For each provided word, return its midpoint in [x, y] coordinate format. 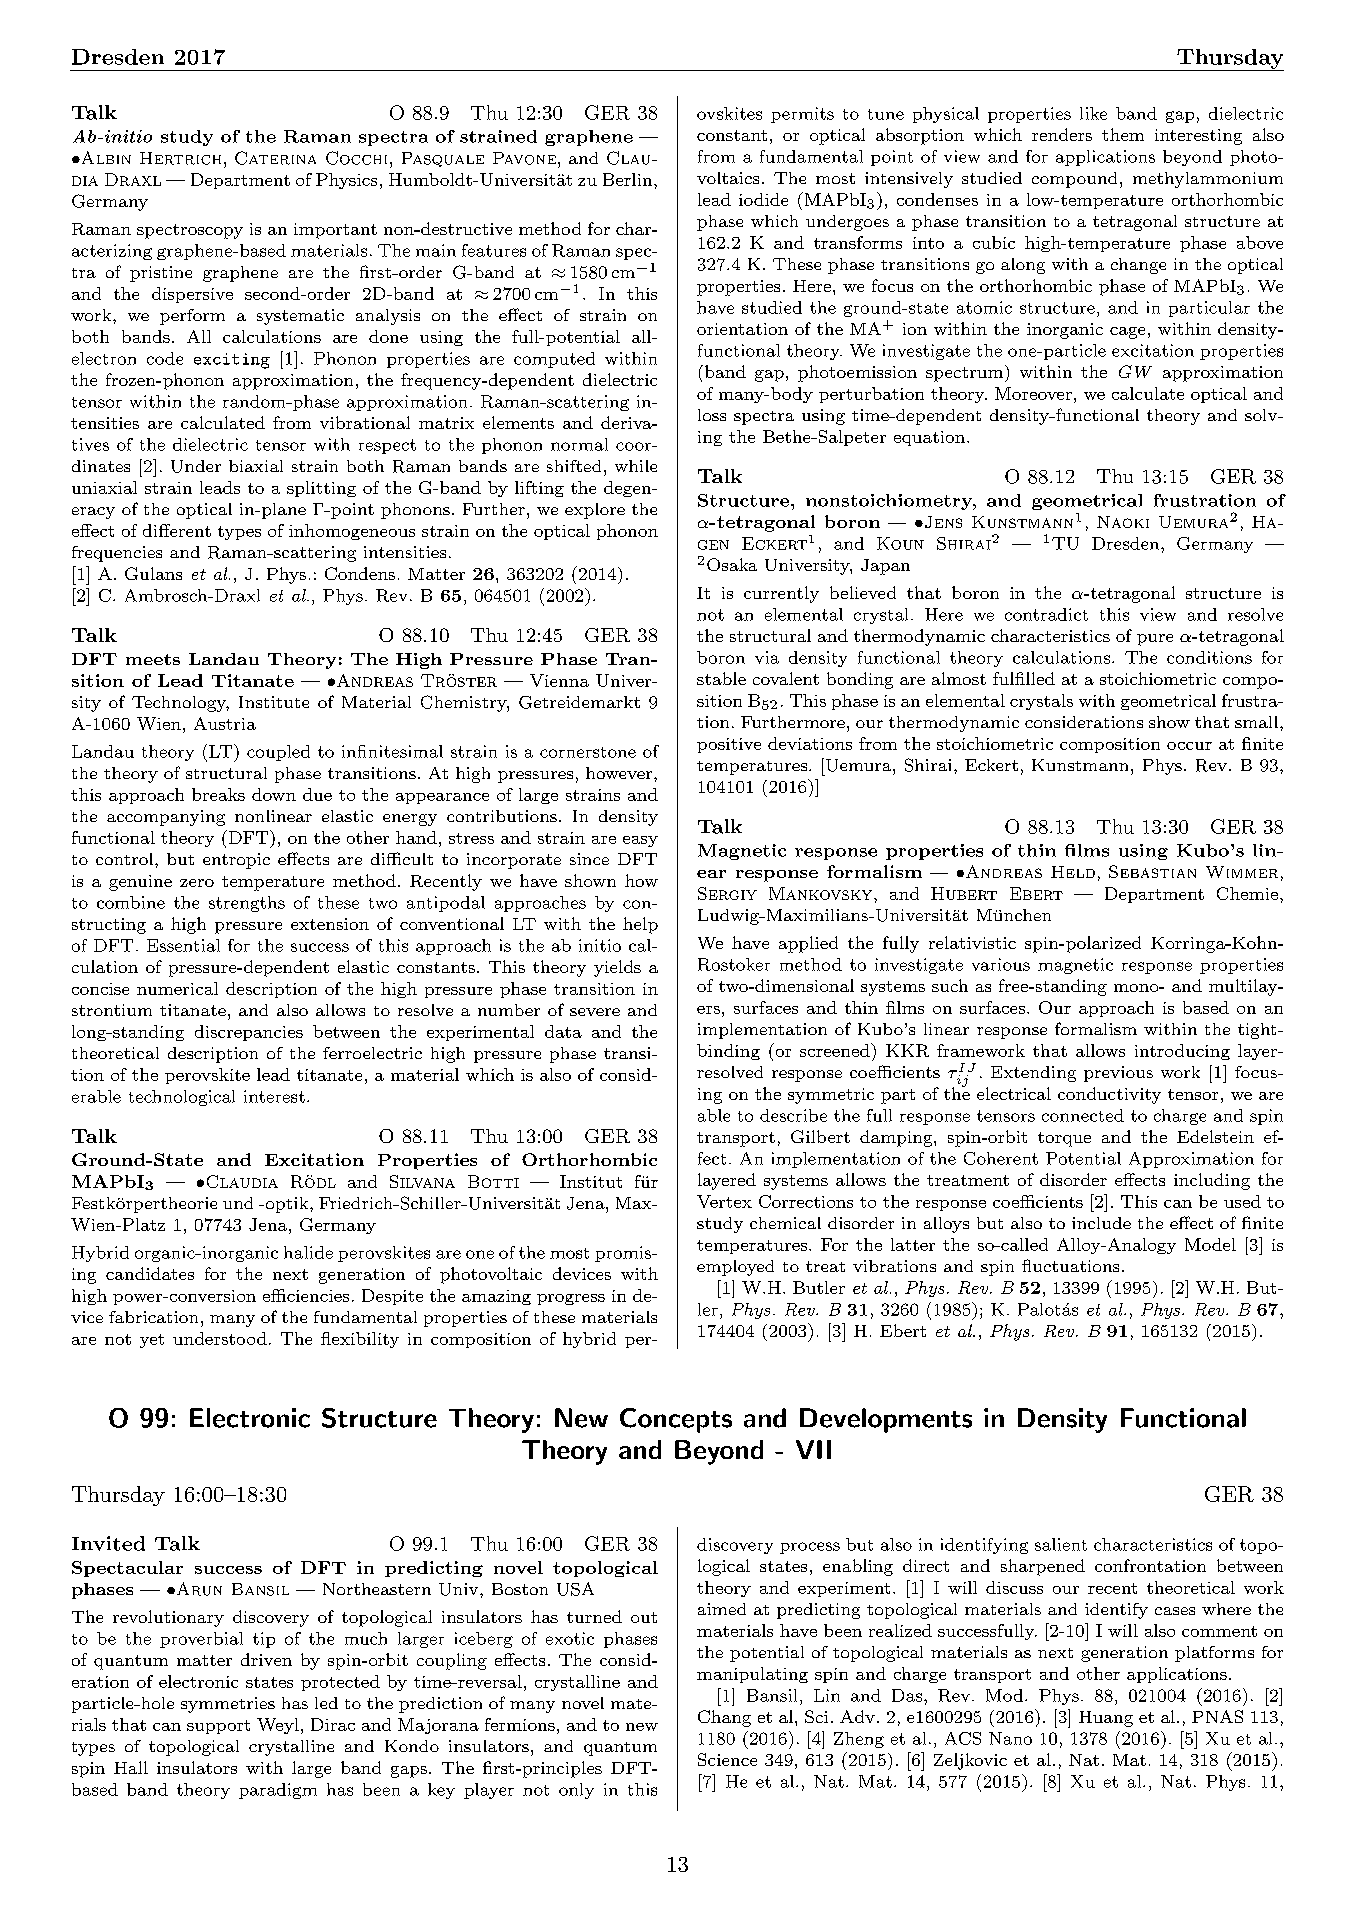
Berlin [629, 179]
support [218, 1727]
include [1101, 1223]
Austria [225, 723]
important [335, 231]
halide [308, 1252]
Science [727, 1759]
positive [729, 745]
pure [1155, 640]
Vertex [724, 1201]
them [1123, 134]
